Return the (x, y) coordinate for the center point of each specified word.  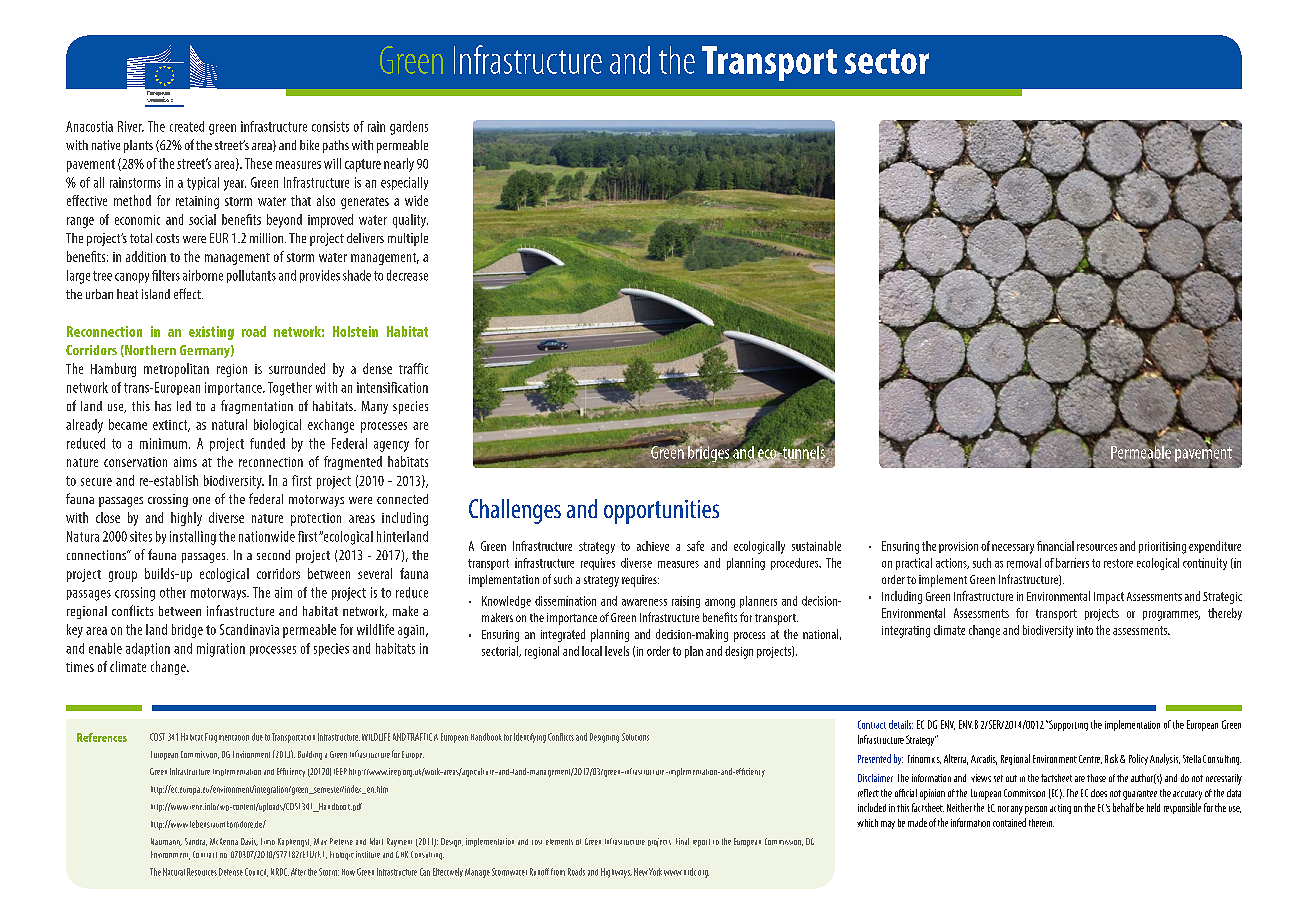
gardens (409, 128)
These (258, 163)
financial (1055, 546)
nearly (399, 165)
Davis (249, 842)
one (201, 500)
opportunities (661, 512)
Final (682, 841)
